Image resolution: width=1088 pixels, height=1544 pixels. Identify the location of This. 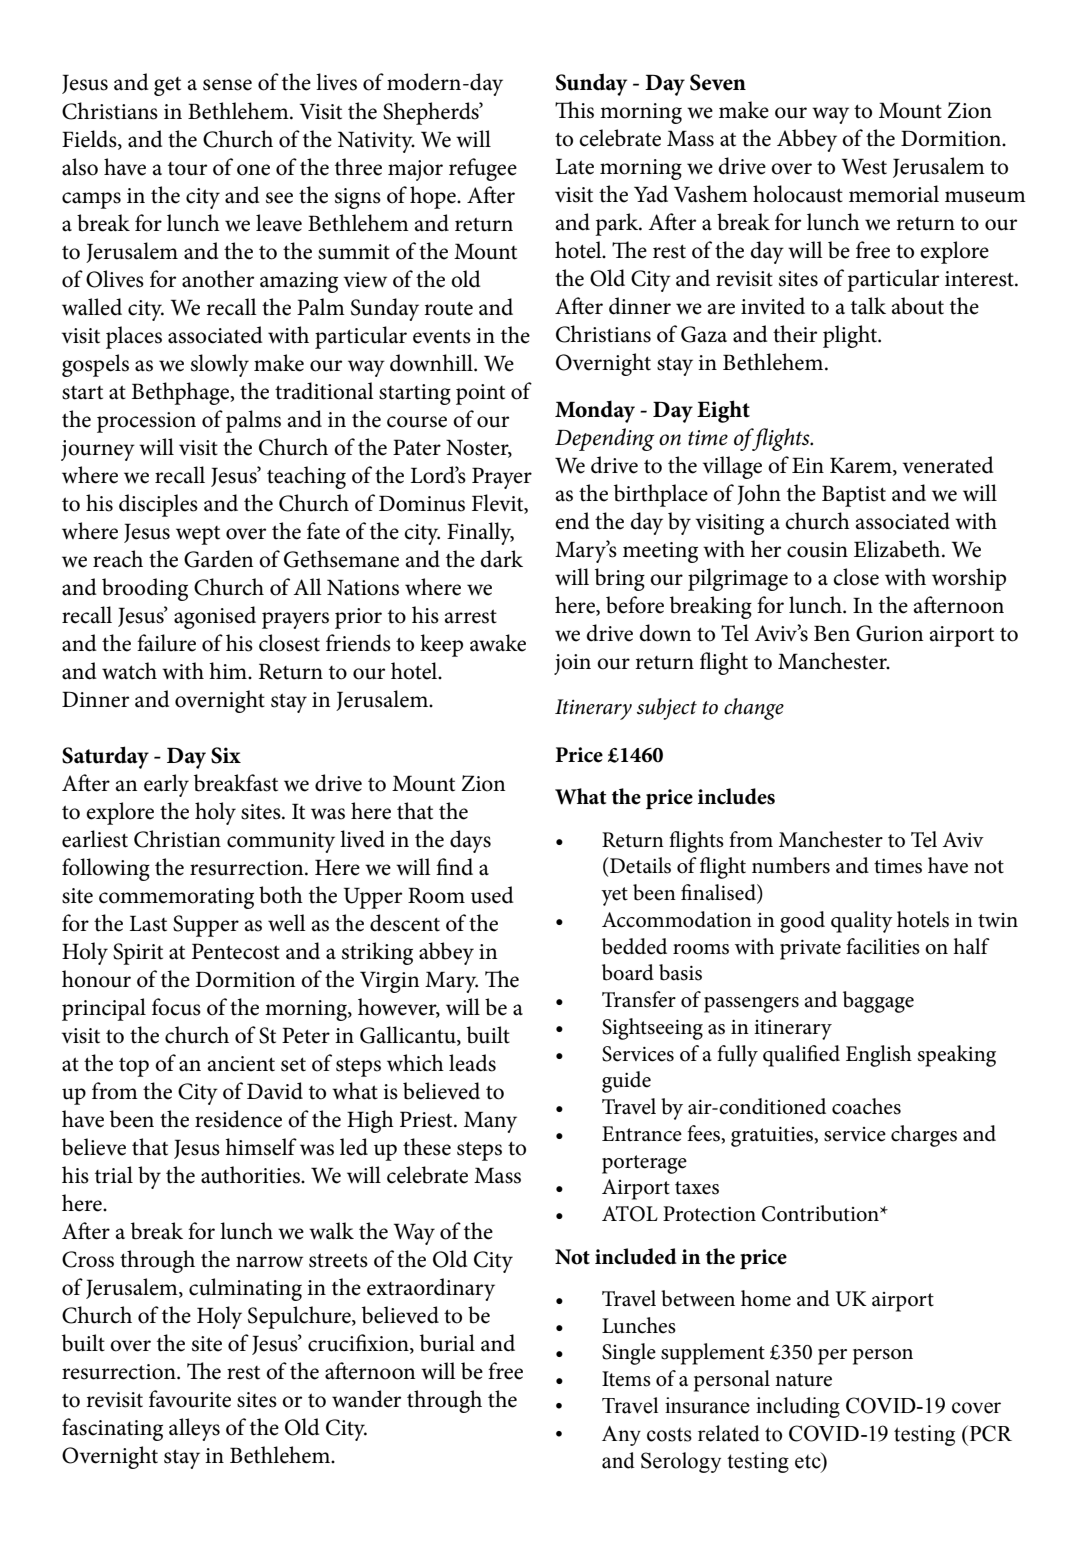
(574, 110).
